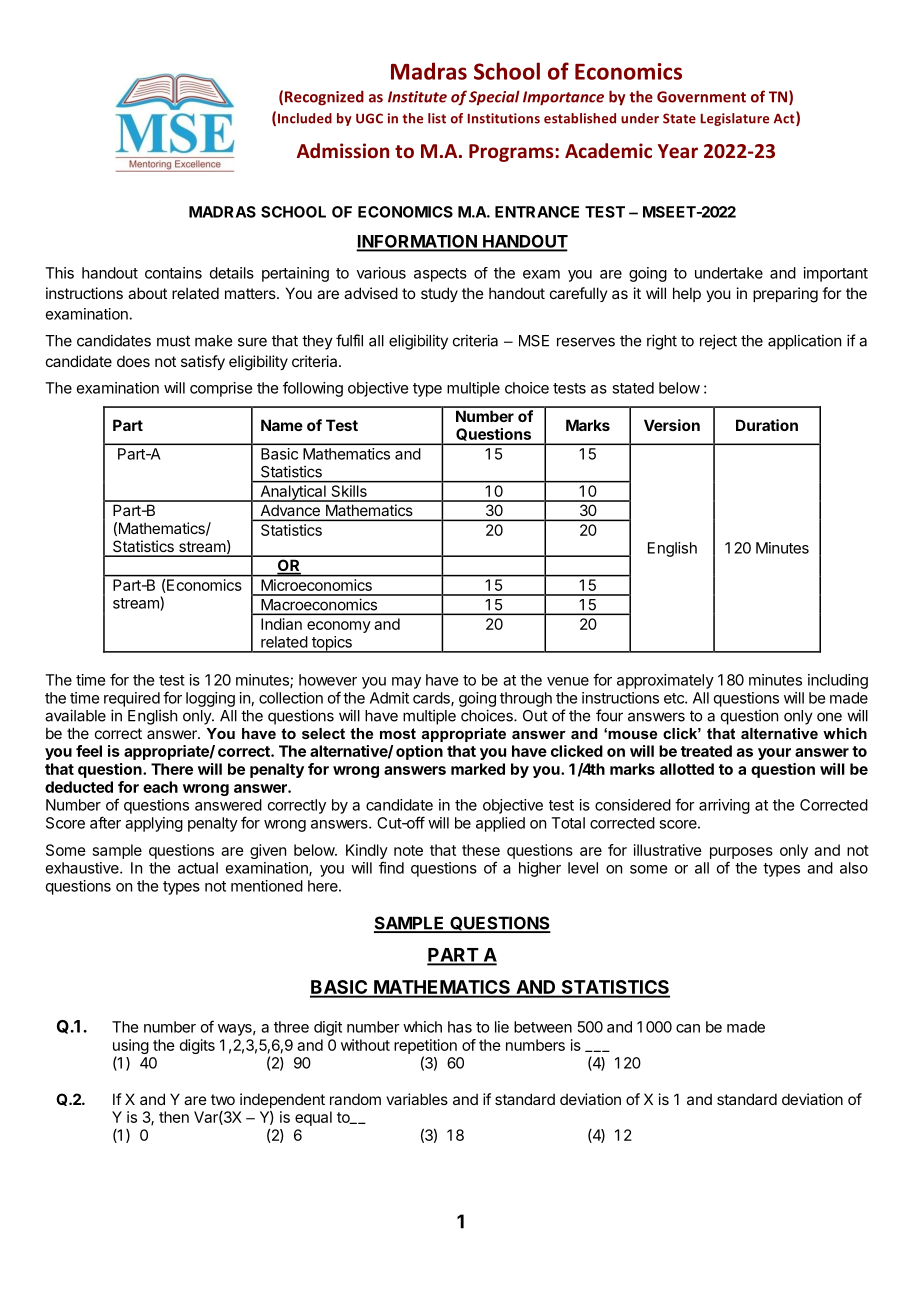 The image size is (924, 1308). I want to click on marked, so click(478, 769).
